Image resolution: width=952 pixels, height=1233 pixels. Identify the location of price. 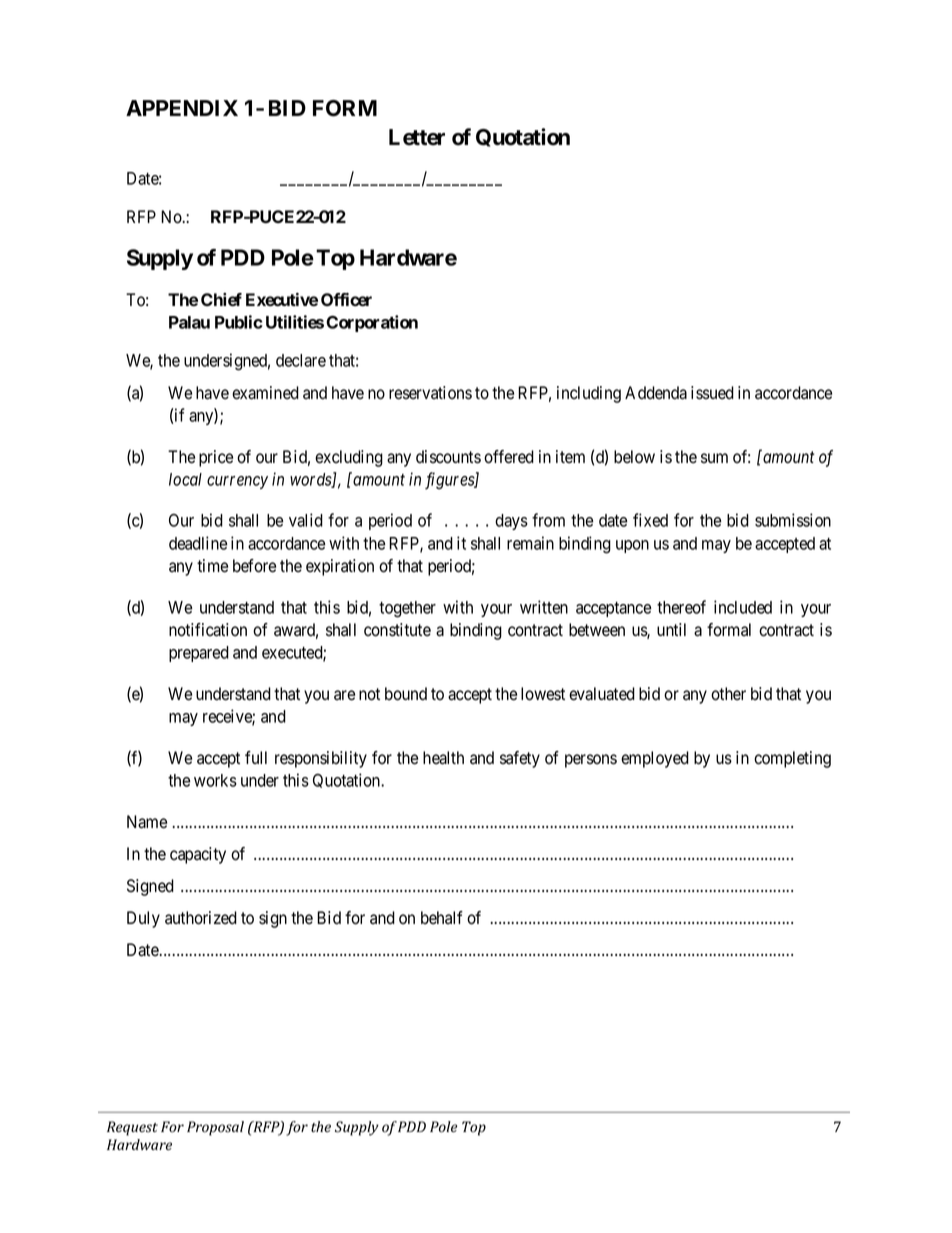
(216, 458).
